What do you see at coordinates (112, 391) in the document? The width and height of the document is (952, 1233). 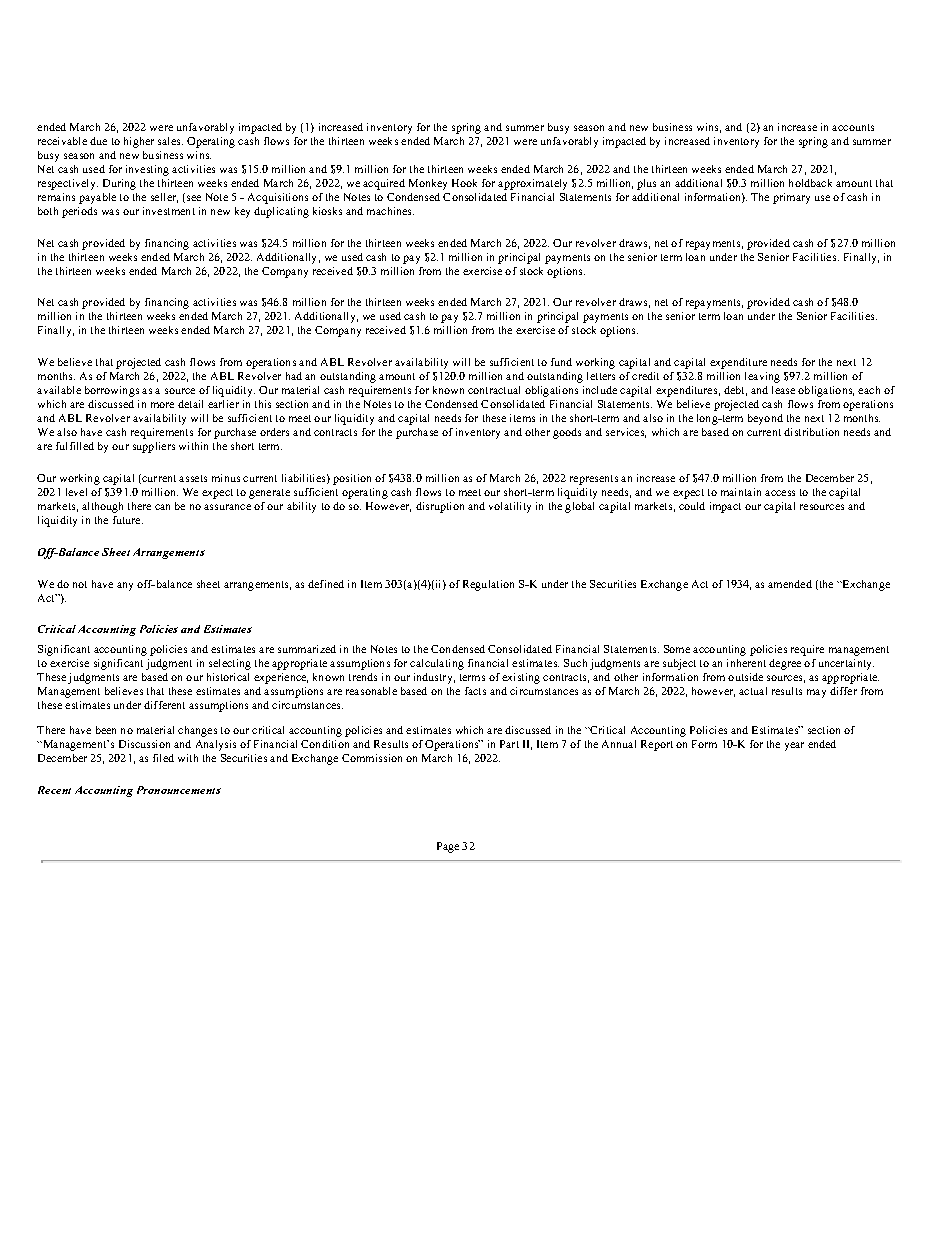 I see `borrowings` at bounding box center [112, 391].
